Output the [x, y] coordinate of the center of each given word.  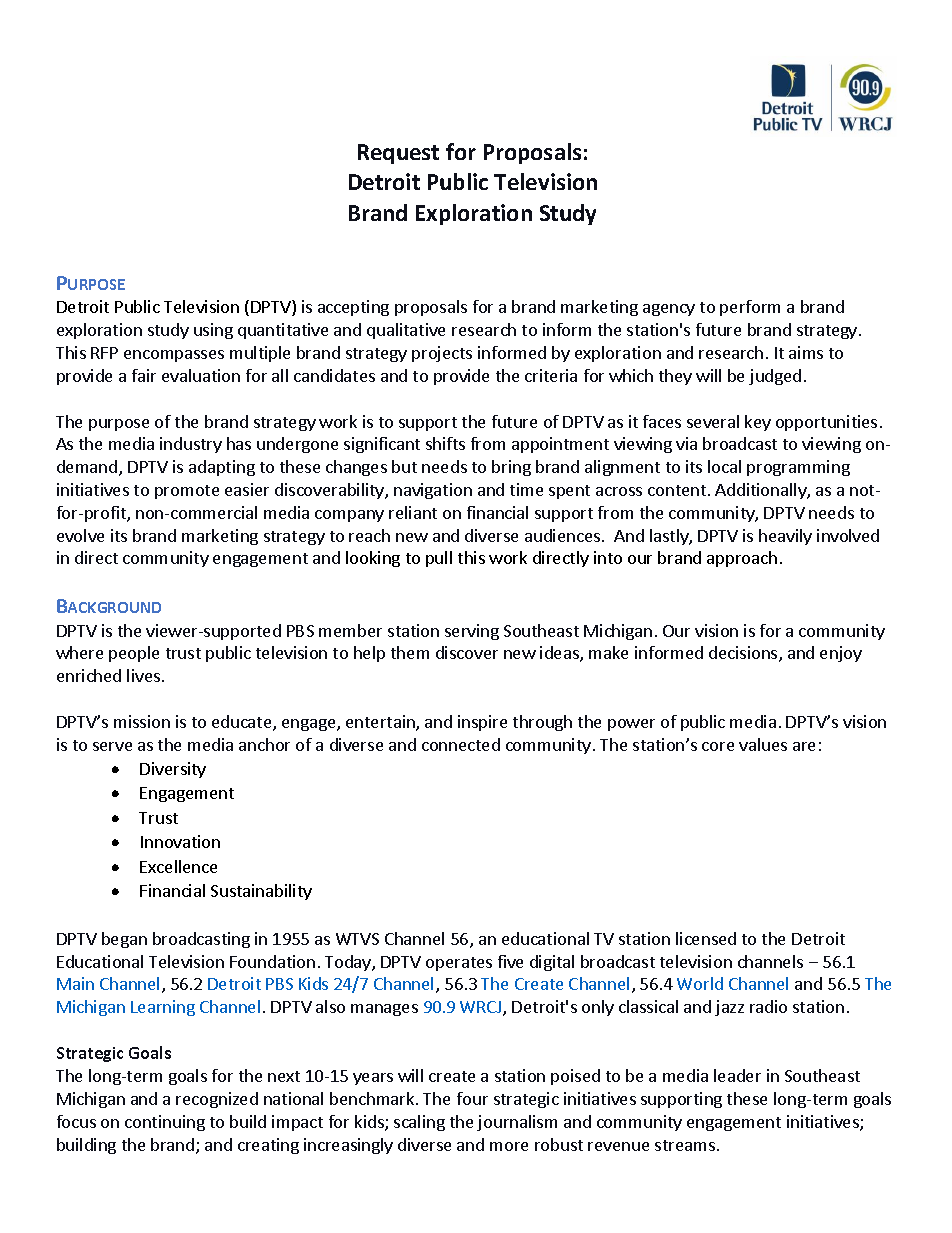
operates [459, 964]
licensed [706, 938]
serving [472, 632]
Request [398, 154]
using [213, 331]
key [758, 423]
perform [750, 308]
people [134, 654]
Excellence [178, 866]
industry [191, 445]
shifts [445, 443]
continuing [165, 1123]
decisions [744, 654]
